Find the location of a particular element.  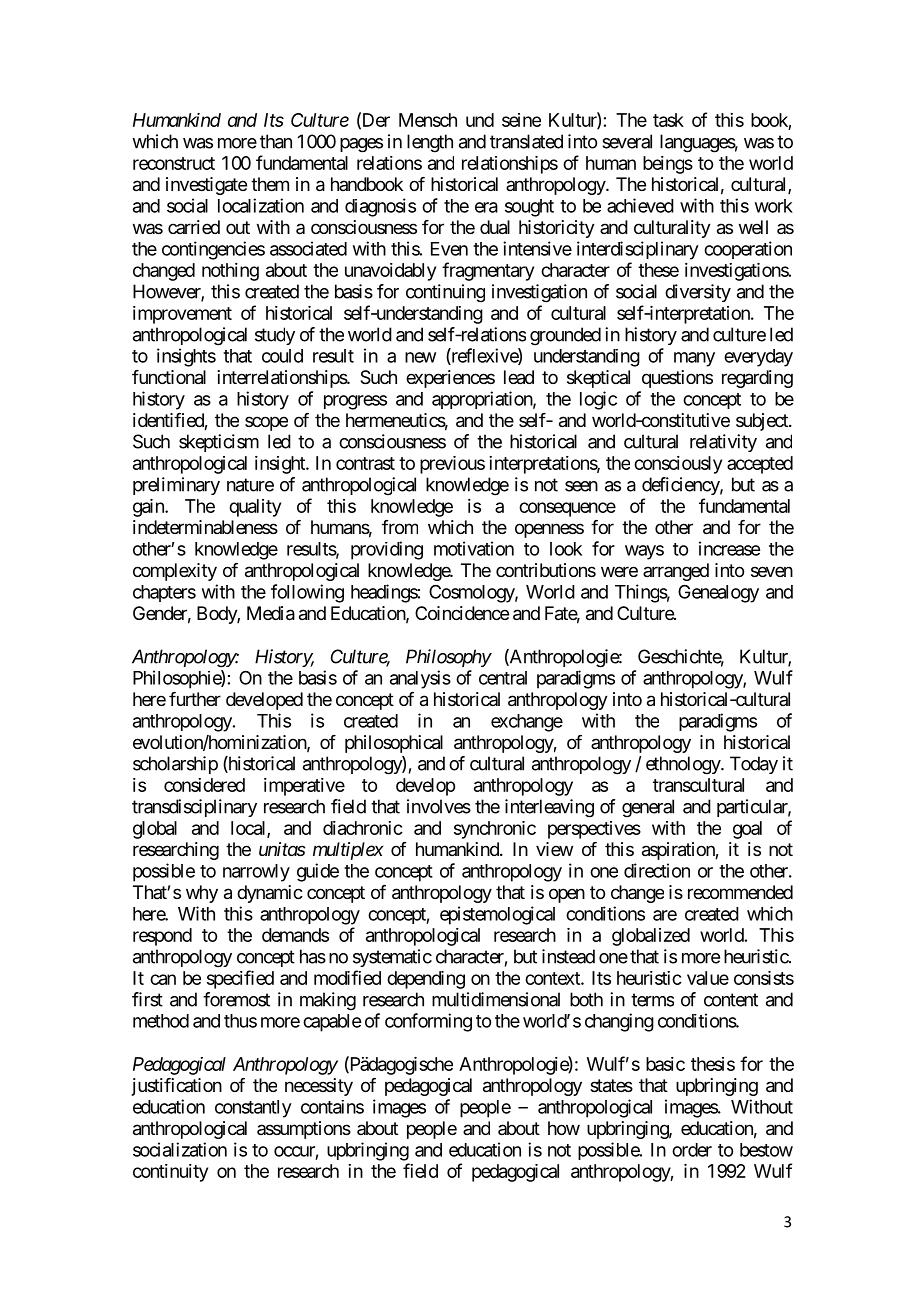

general is located at coordinates (648, 808).
